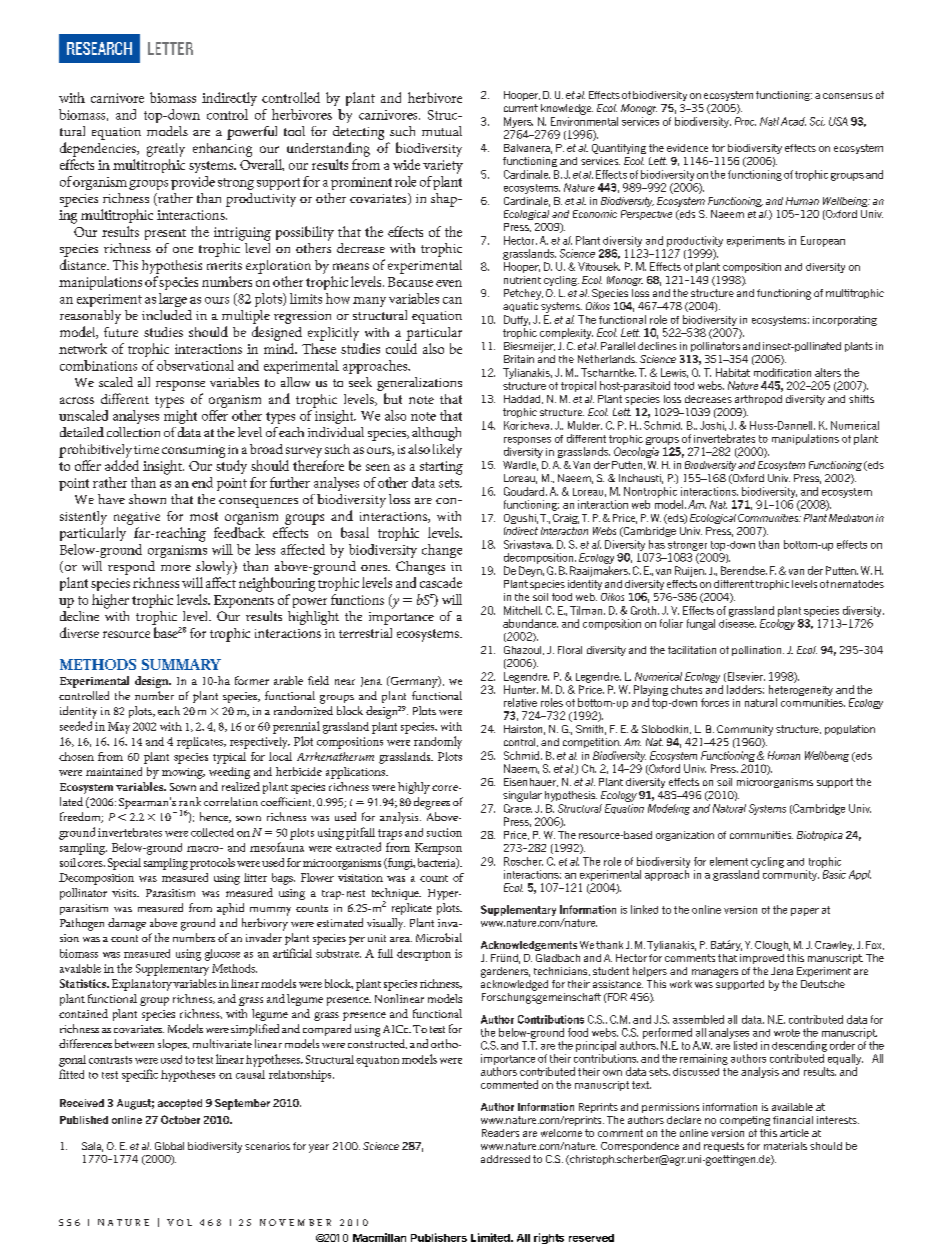 The image size is (952, 1251). What do you see at coordinates (439, 1237) in the screenshot?
I see `Publishers` at bounding box center [439, 1237].
